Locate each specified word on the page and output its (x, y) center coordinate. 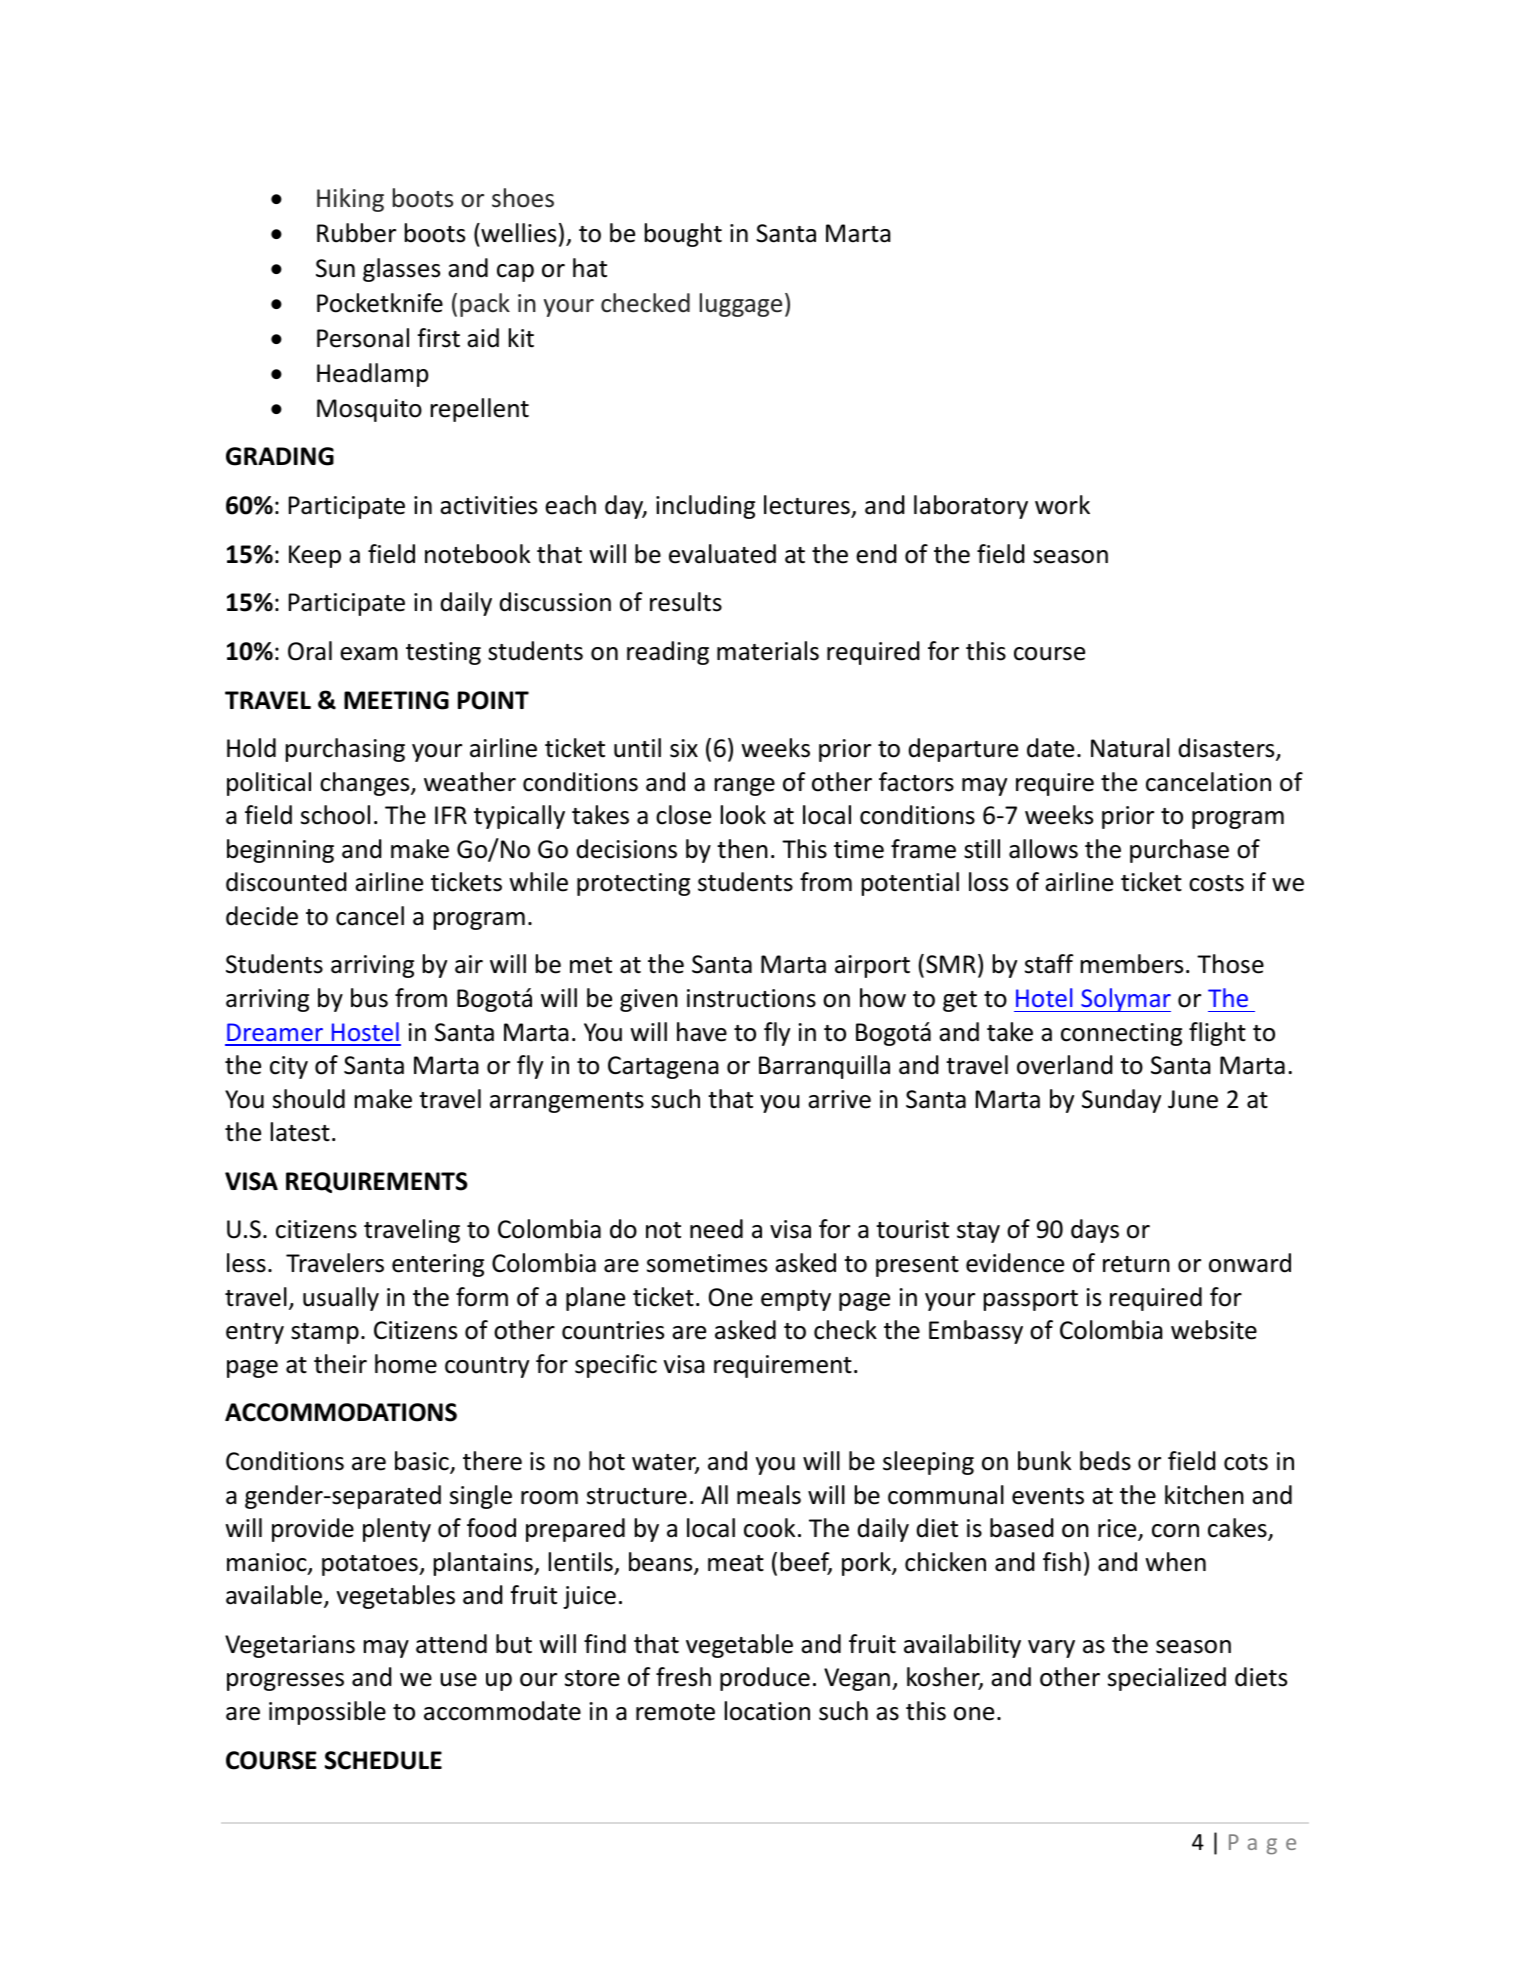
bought (683, 235)
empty (796, 1300)
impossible (327, 1713)
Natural (1130, 748)
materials (768, 651)
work (1062, 505)
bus (369, 998)
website (1214, 1330)
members (1132, 964)
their (340, 1364)
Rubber (356, 233)
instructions (751, 998)
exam (369, 654)
